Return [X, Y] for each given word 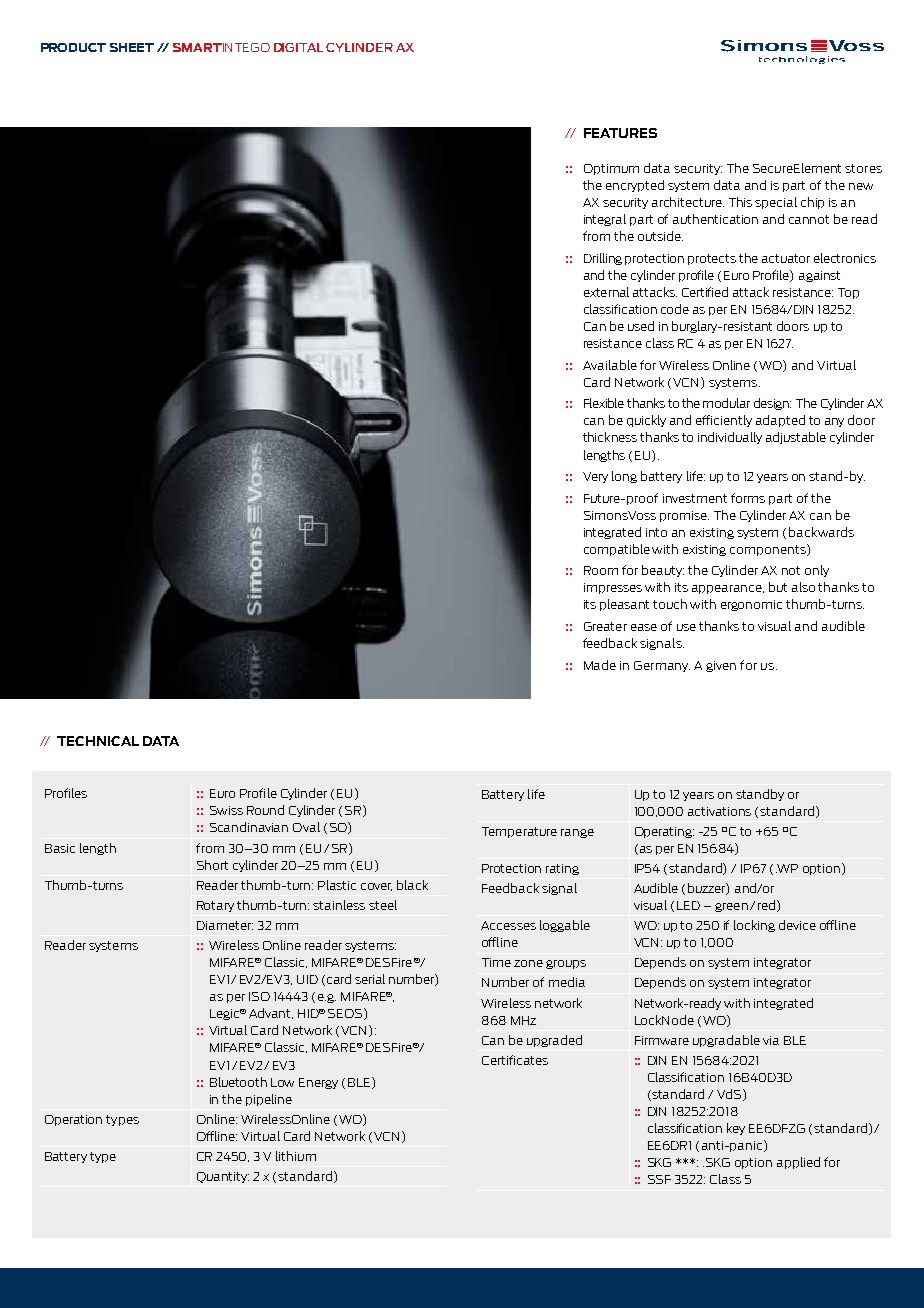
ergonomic [751, 605]
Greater [605, 626]
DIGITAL [298, 47]
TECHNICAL [98, 741]
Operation [73, 1120]
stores [863, 168]
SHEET [132, 47]
